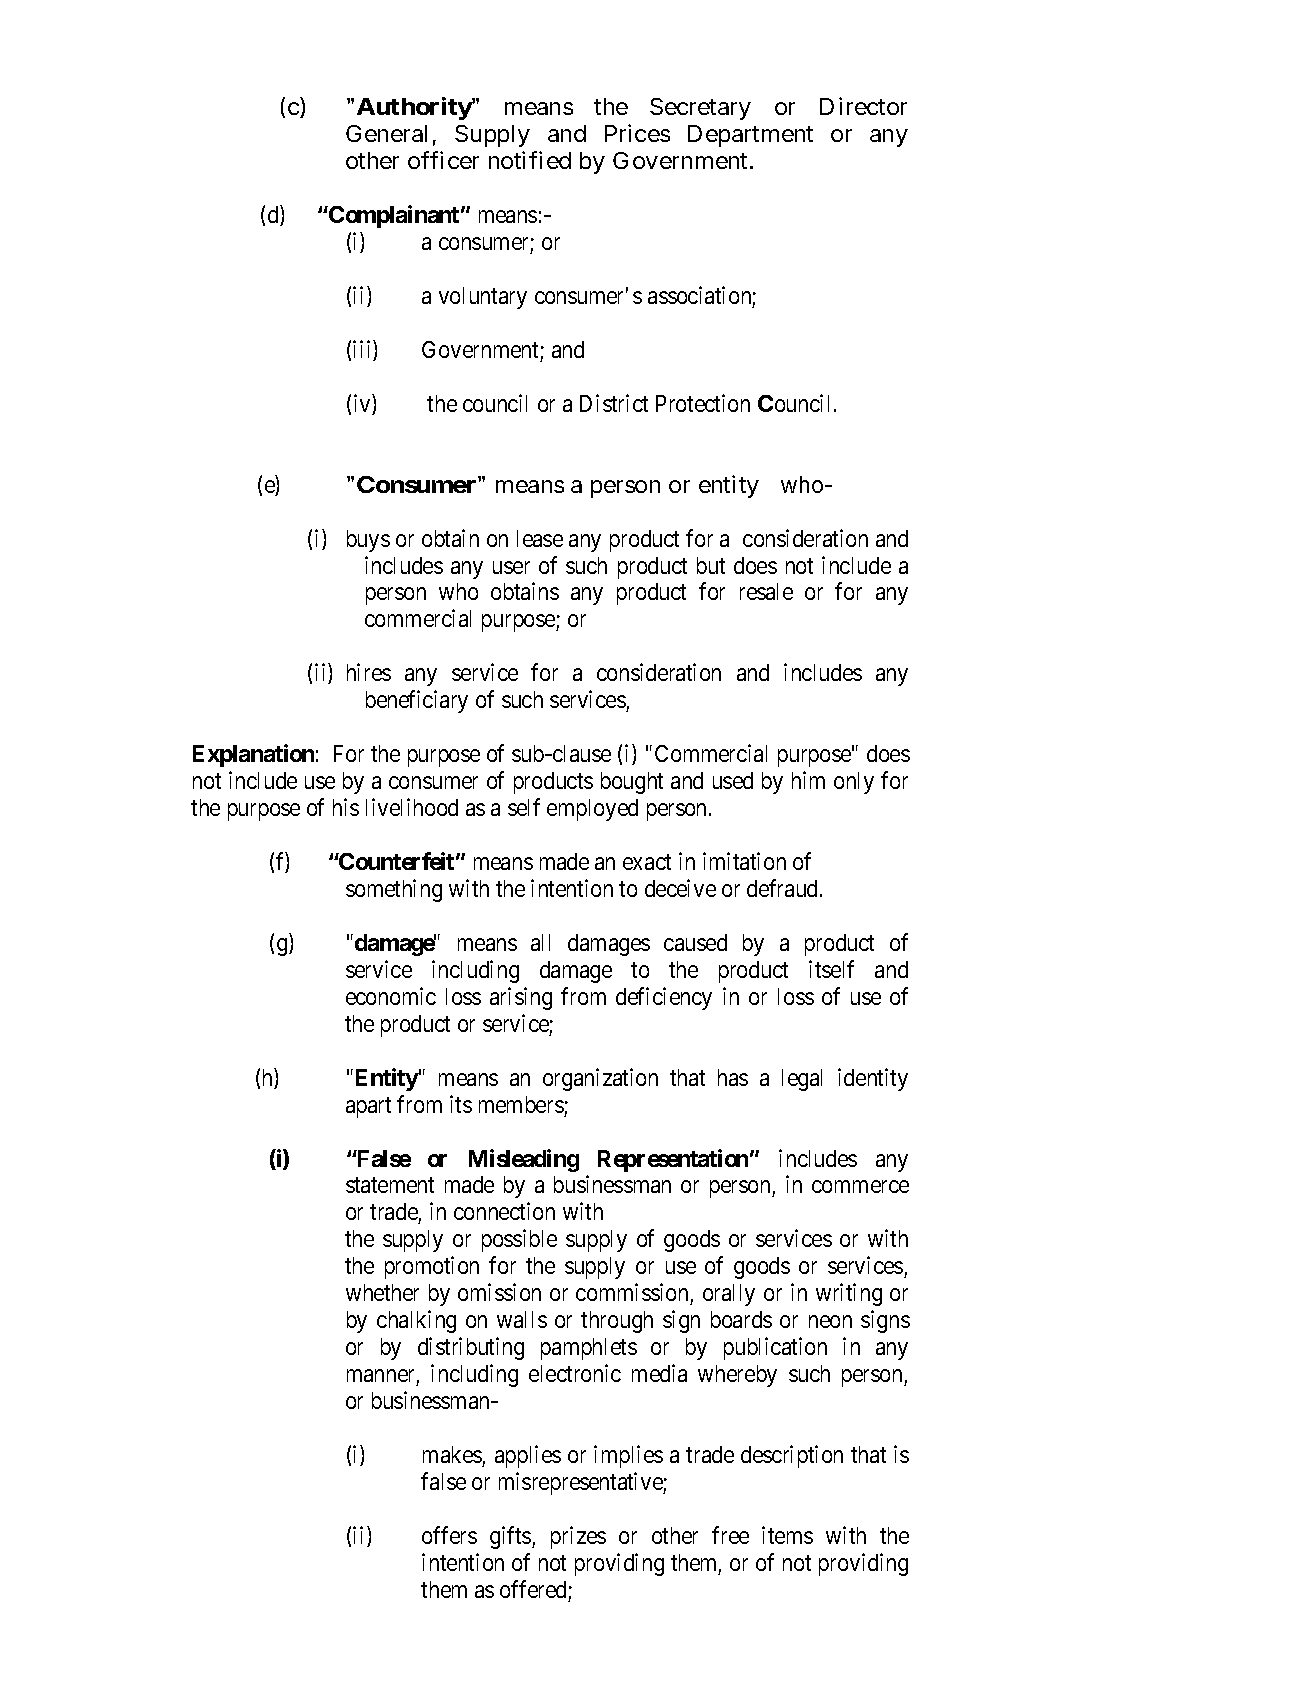 This image has height=1688, width=1304. What do you see at coordinates (346, 807) in the image?
I see `his` at bounding box center [346, 807].
